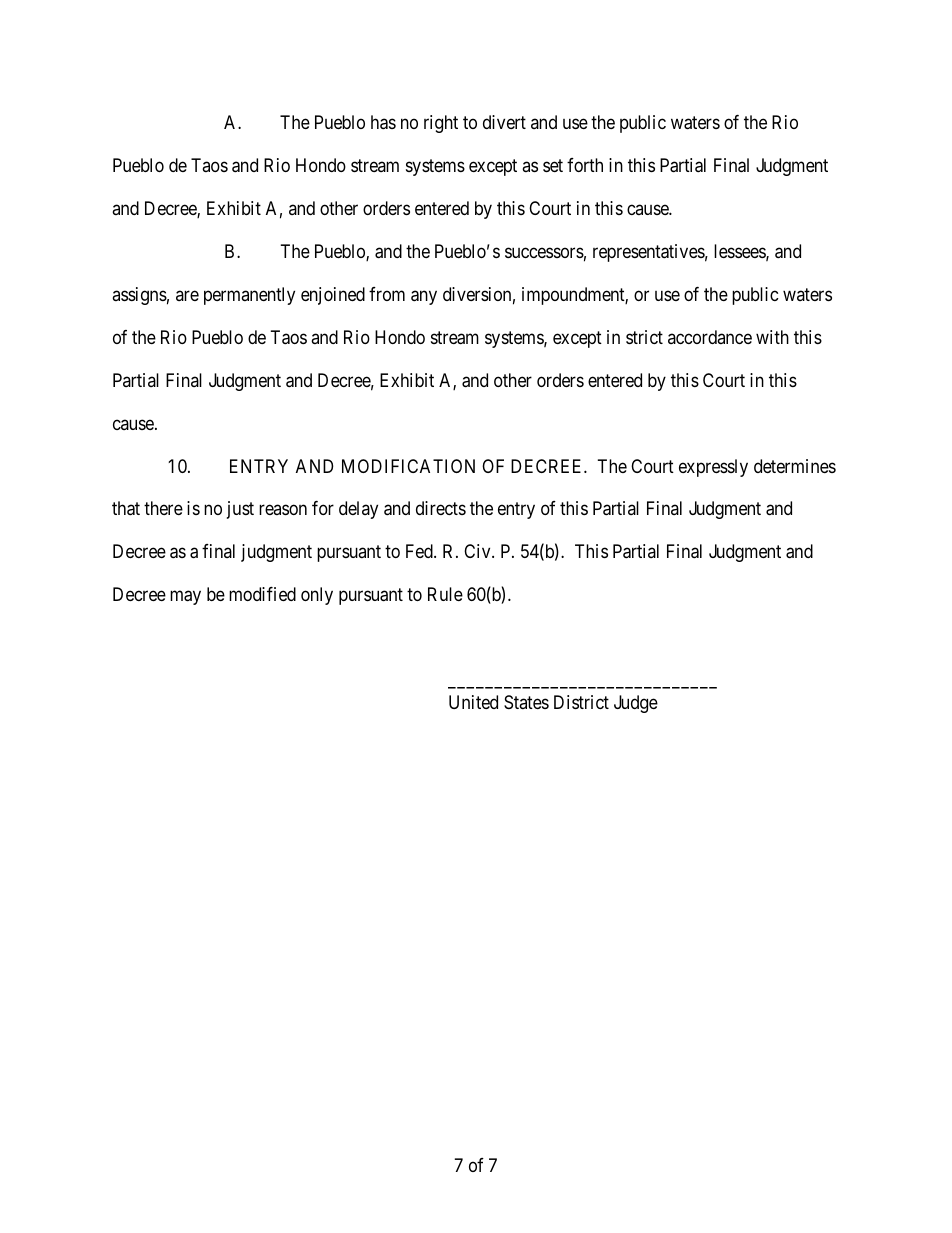 This screenshot has height=1233, width=952. I want to click on forth, so click(585, 165).
